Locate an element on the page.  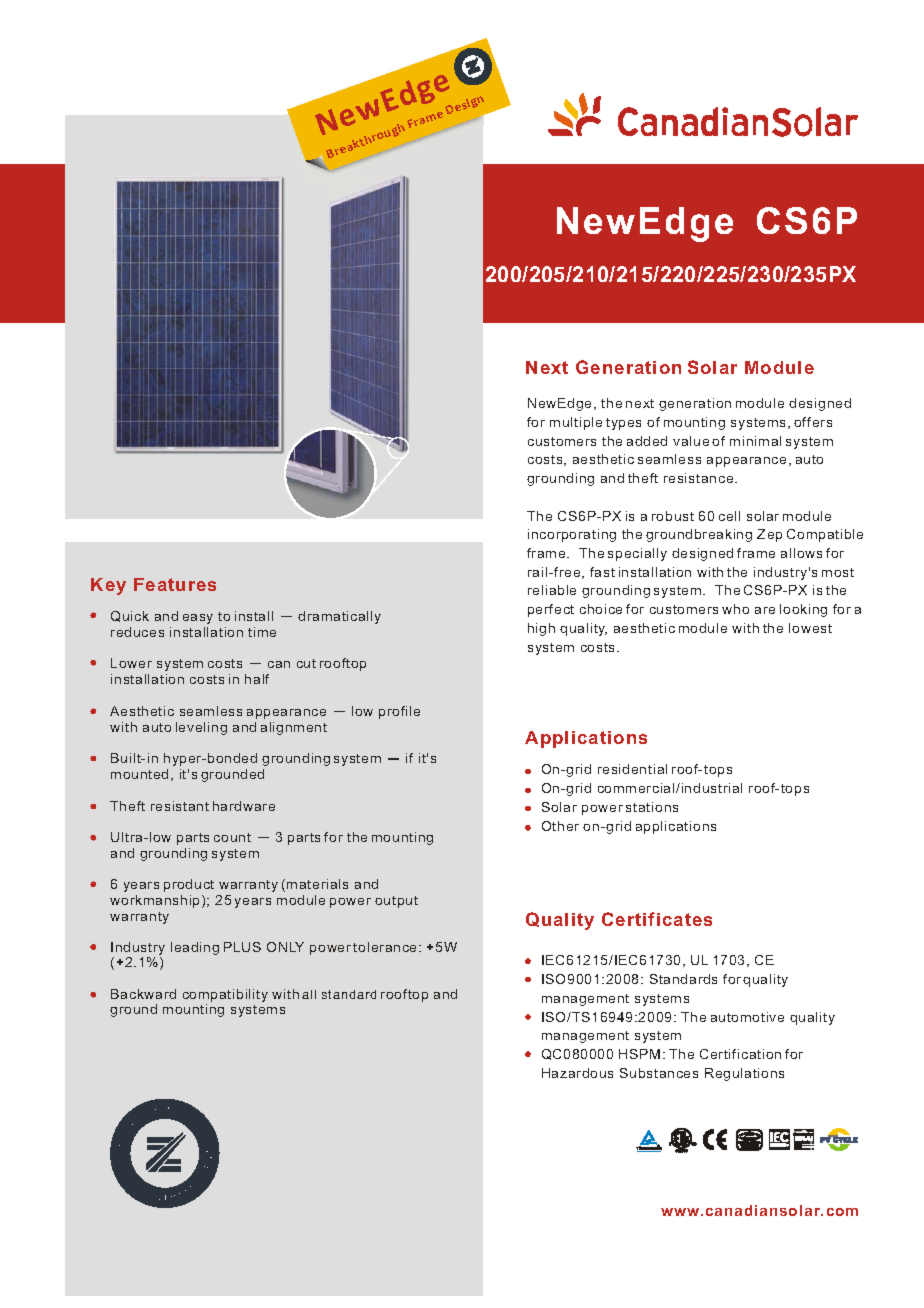
multiple is located at coordinates (576, 423).
